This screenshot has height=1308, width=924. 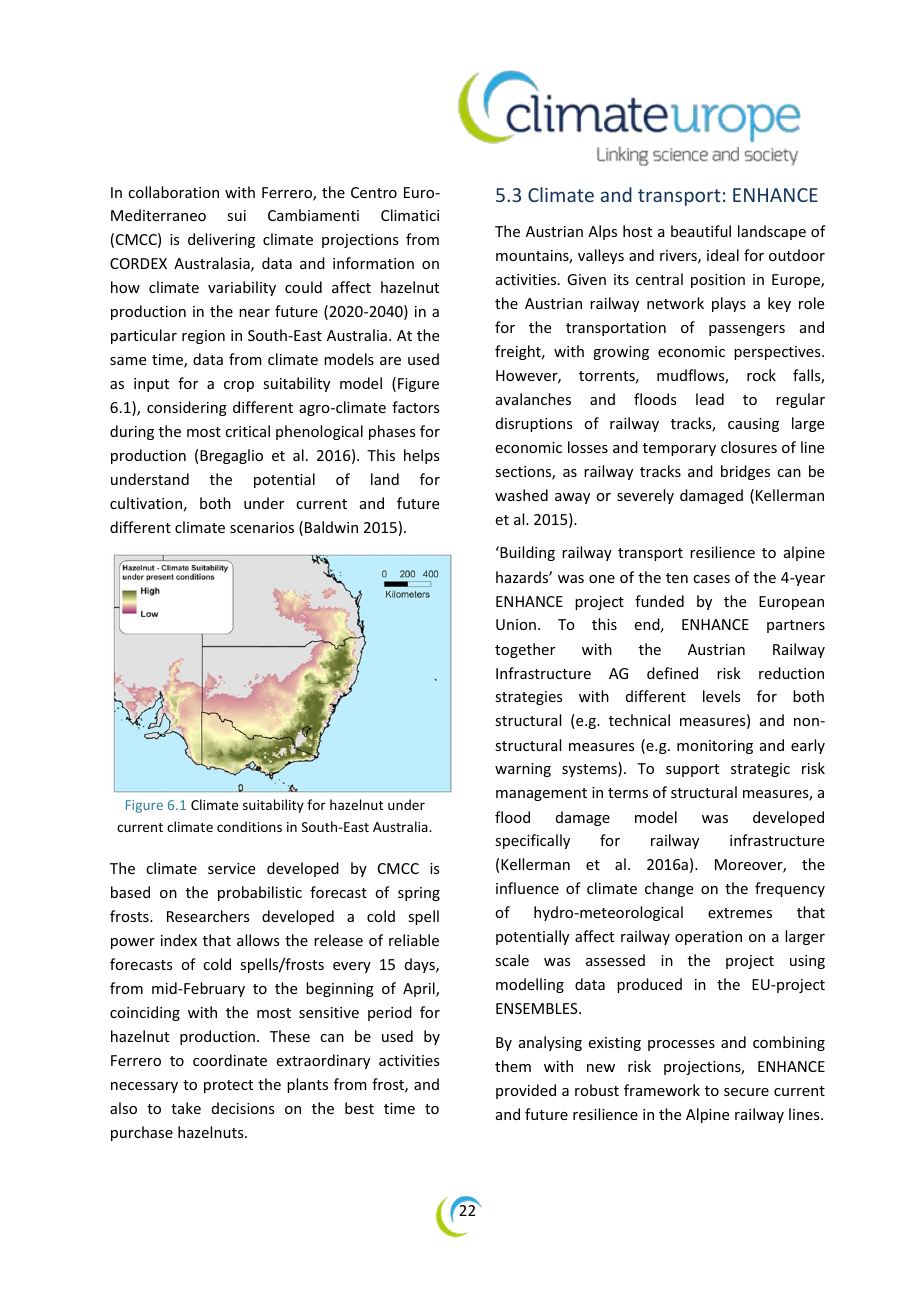 What do you see at coordinates (746, 1092) in the screenshot?
I see `secure` at bounding box center [746, 1092].
